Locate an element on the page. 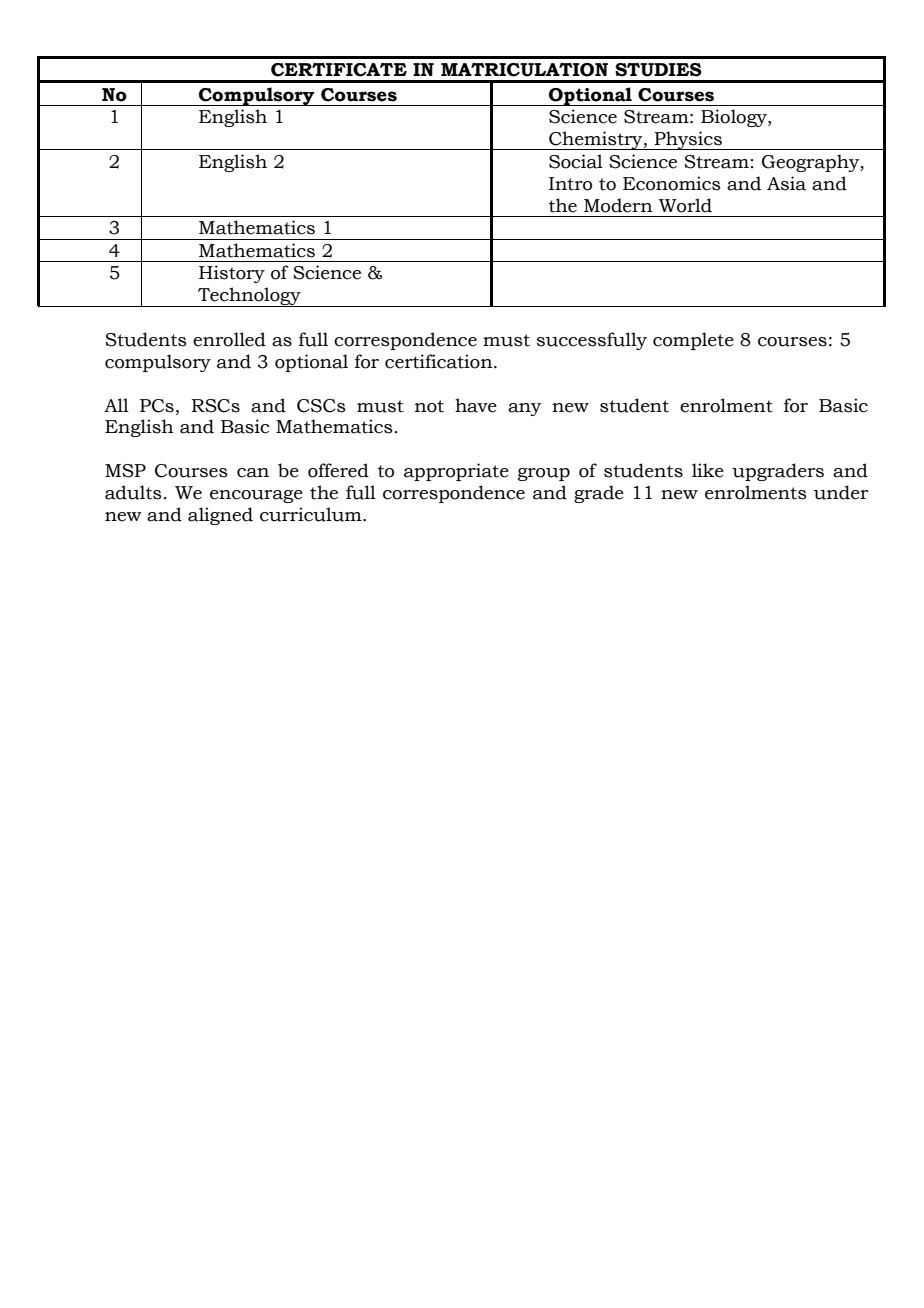 The image size is (924, 1308). Social is located at coordinates (576, 161).
